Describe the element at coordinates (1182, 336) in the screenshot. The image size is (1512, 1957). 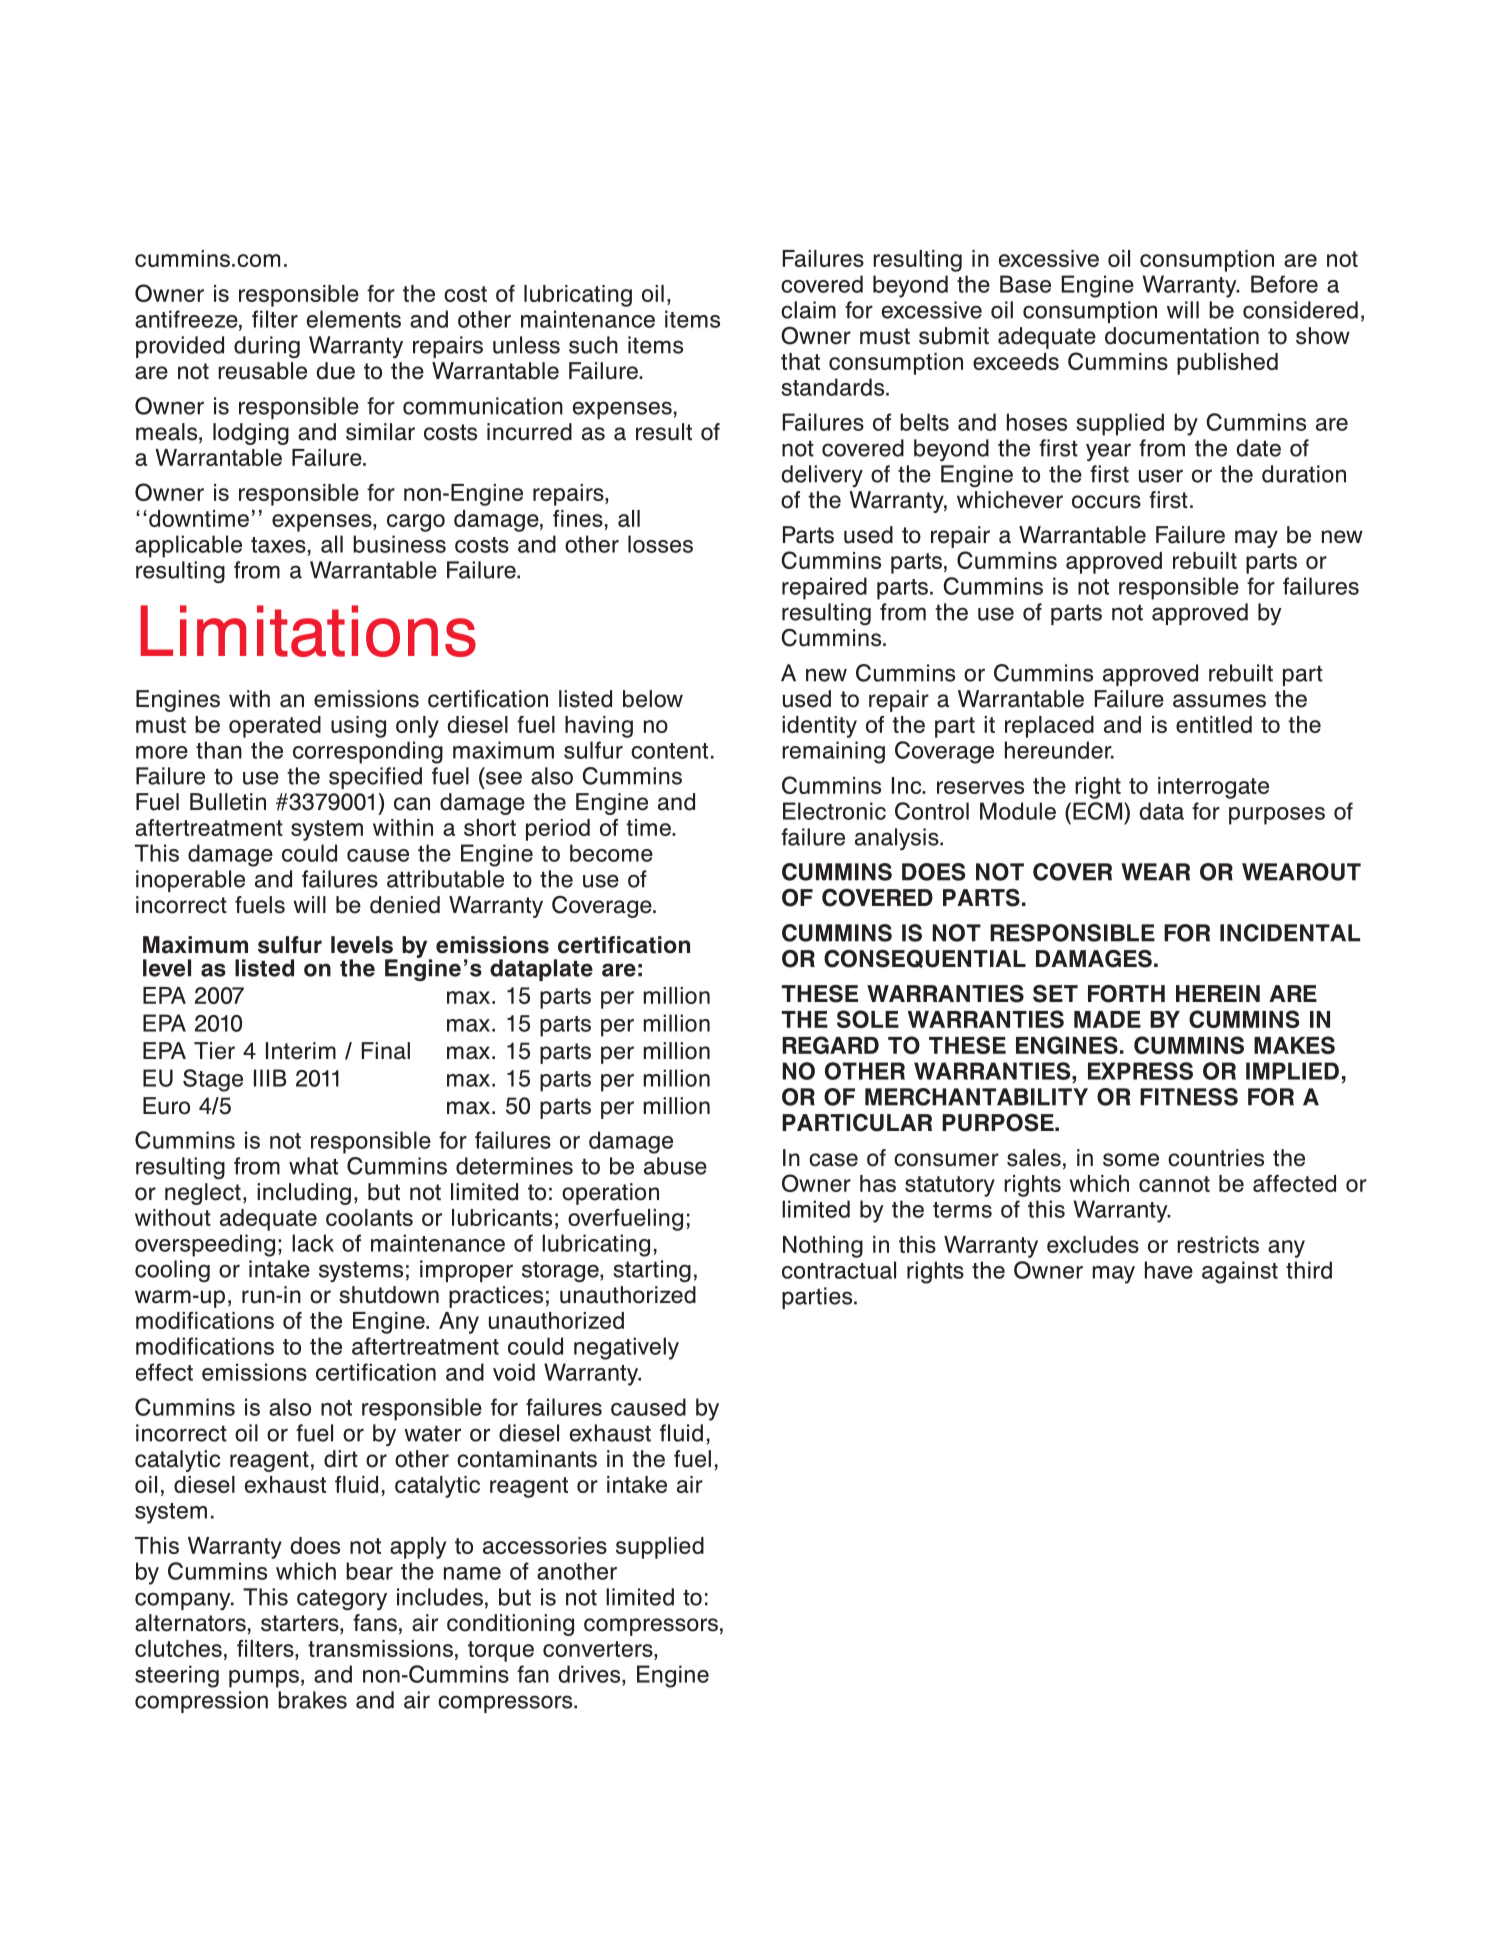
I see `documentation` at that location.
